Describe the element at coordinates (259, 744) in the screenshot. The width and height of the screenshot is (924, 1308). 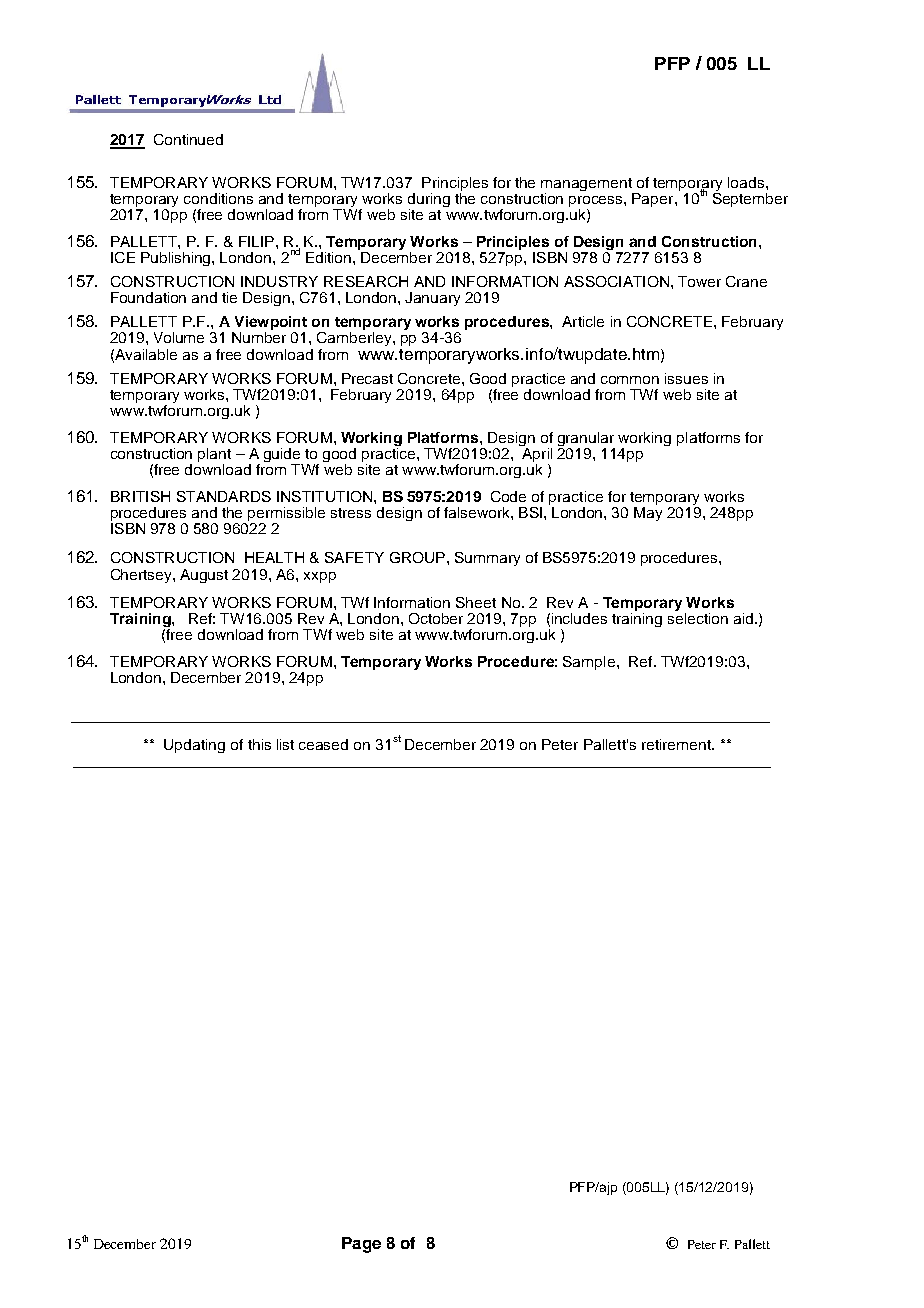
I see `this` at that location.
